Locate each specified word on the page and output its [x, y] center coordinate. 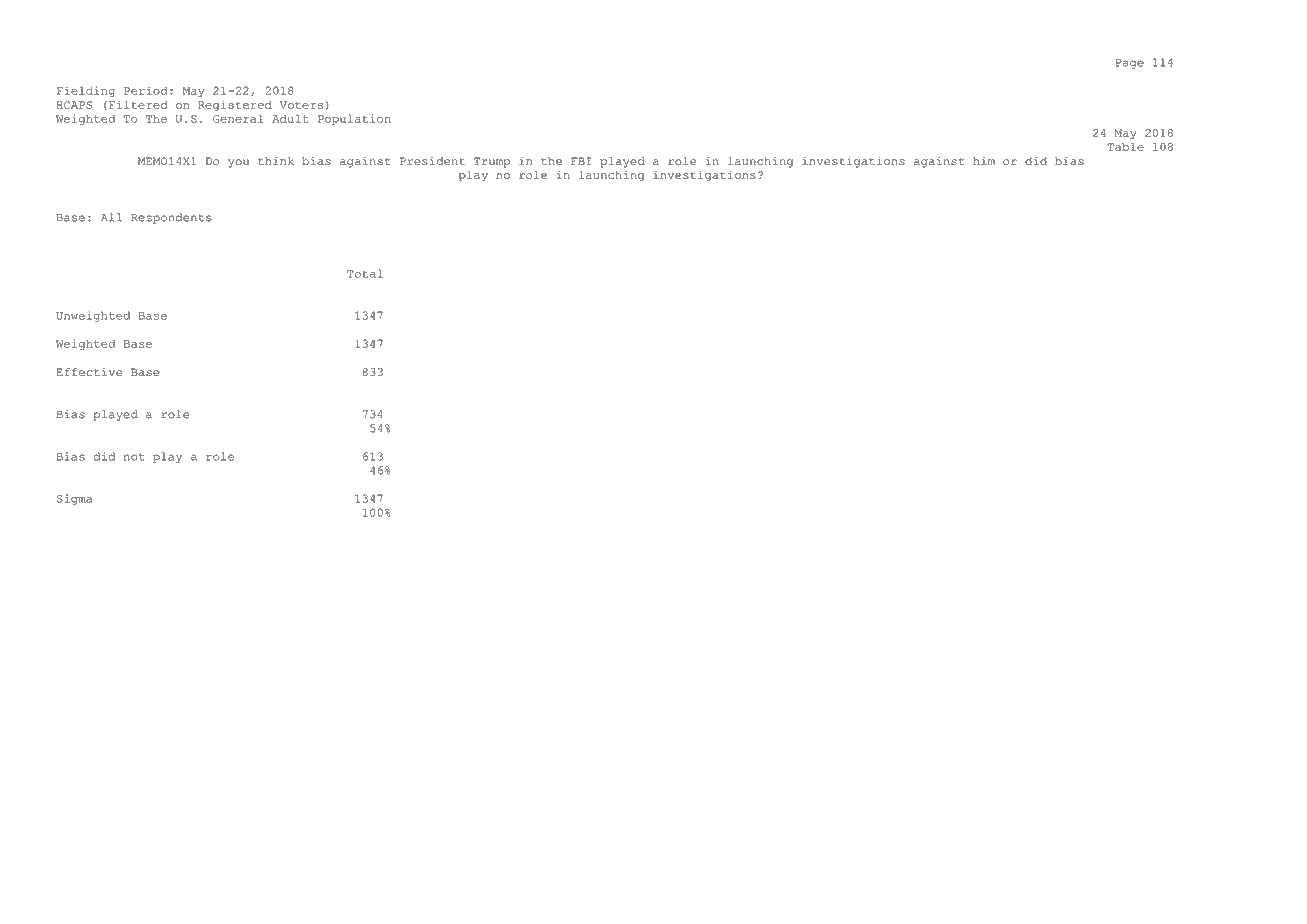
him [984, 161]
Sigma [74, 499]
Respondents [171, 218]
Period [146, 90]
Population [354, 119]
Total [365, 273]
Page [1130, 64]
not [134, 457]
